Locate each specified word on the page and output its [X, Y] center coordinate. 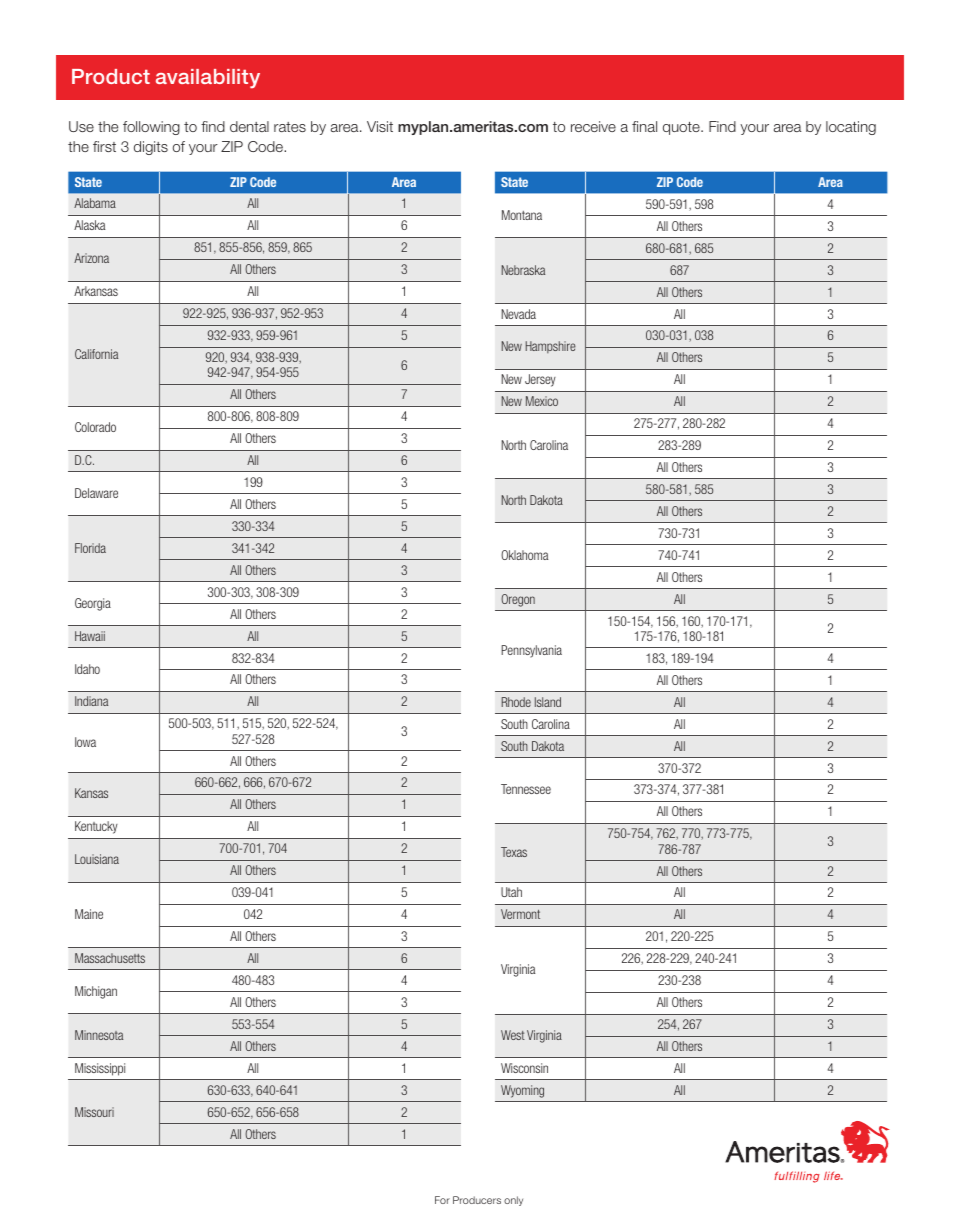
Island [548, 702]
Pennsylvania [531, 651]
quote [682, 128]
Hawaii [90, 636]
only [513, 1201]
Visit [380, 126]
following [151, 128]
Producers [477, 1200]
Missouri [94, 1112]
